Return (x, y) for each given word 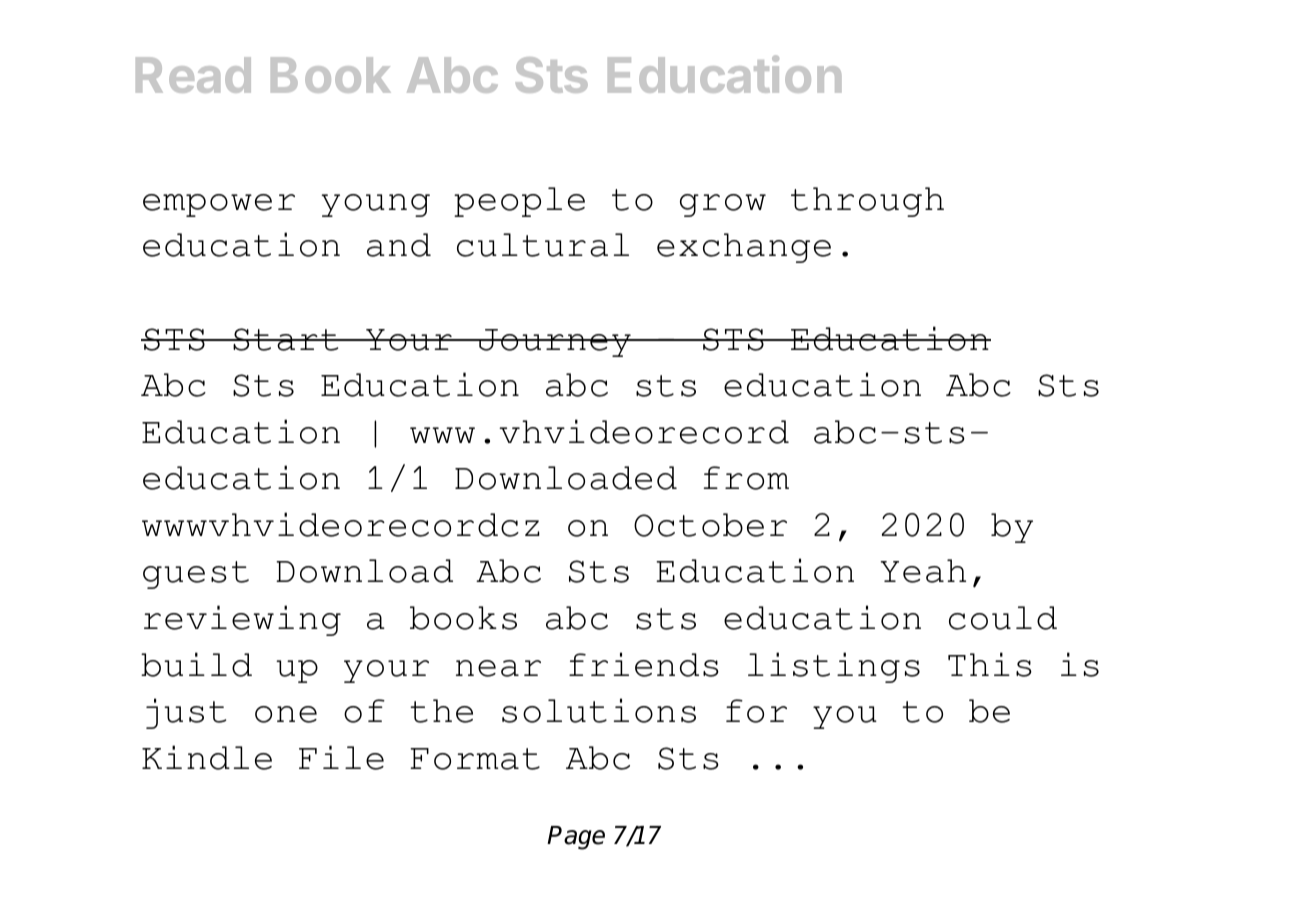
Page (576, 838)
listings (834, 667)
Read (193, 75)
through (867, 202)
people (519, 202)
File (341, 757)
